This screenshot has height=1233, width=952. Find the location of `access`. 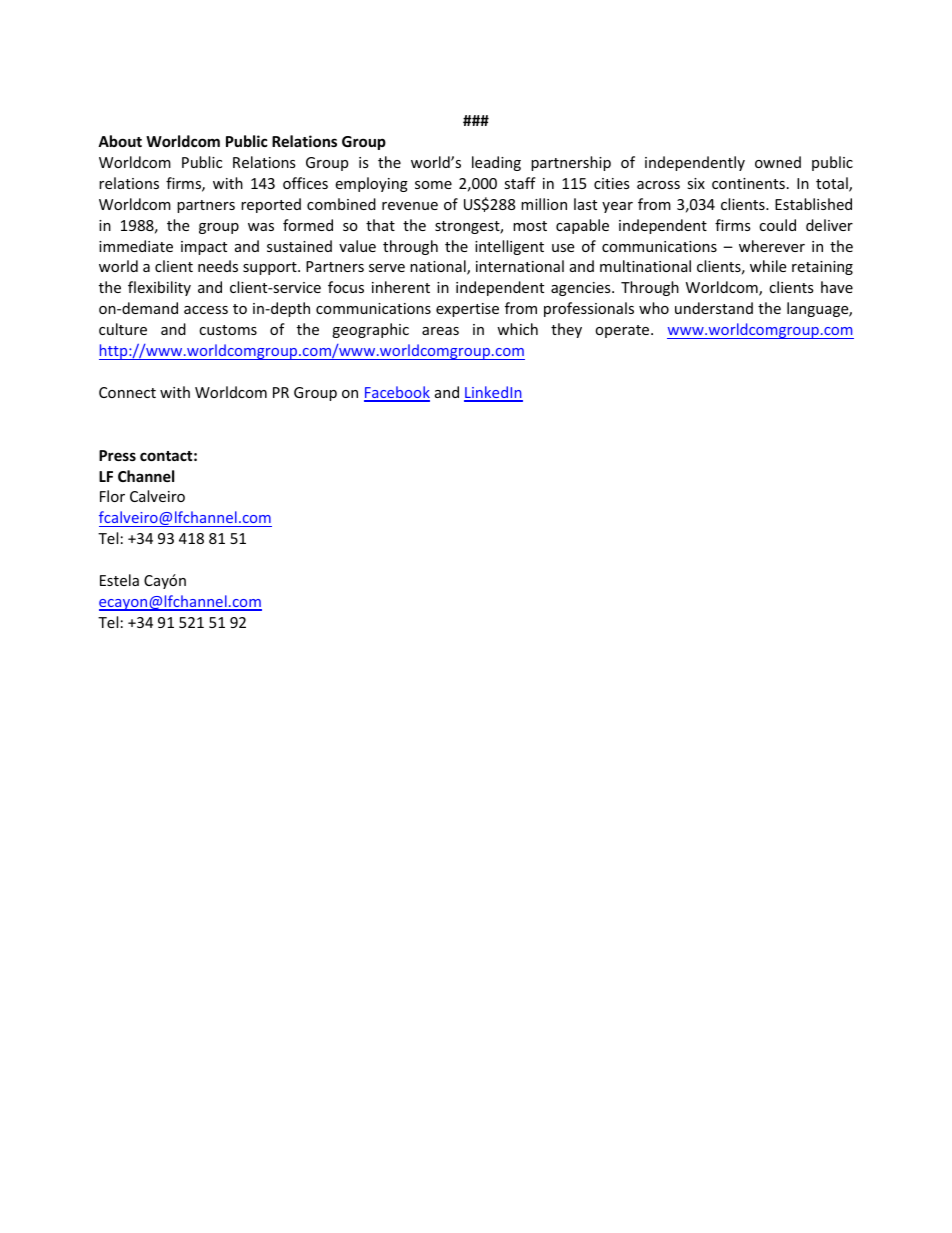

access is located at coordinates (206, 310).
